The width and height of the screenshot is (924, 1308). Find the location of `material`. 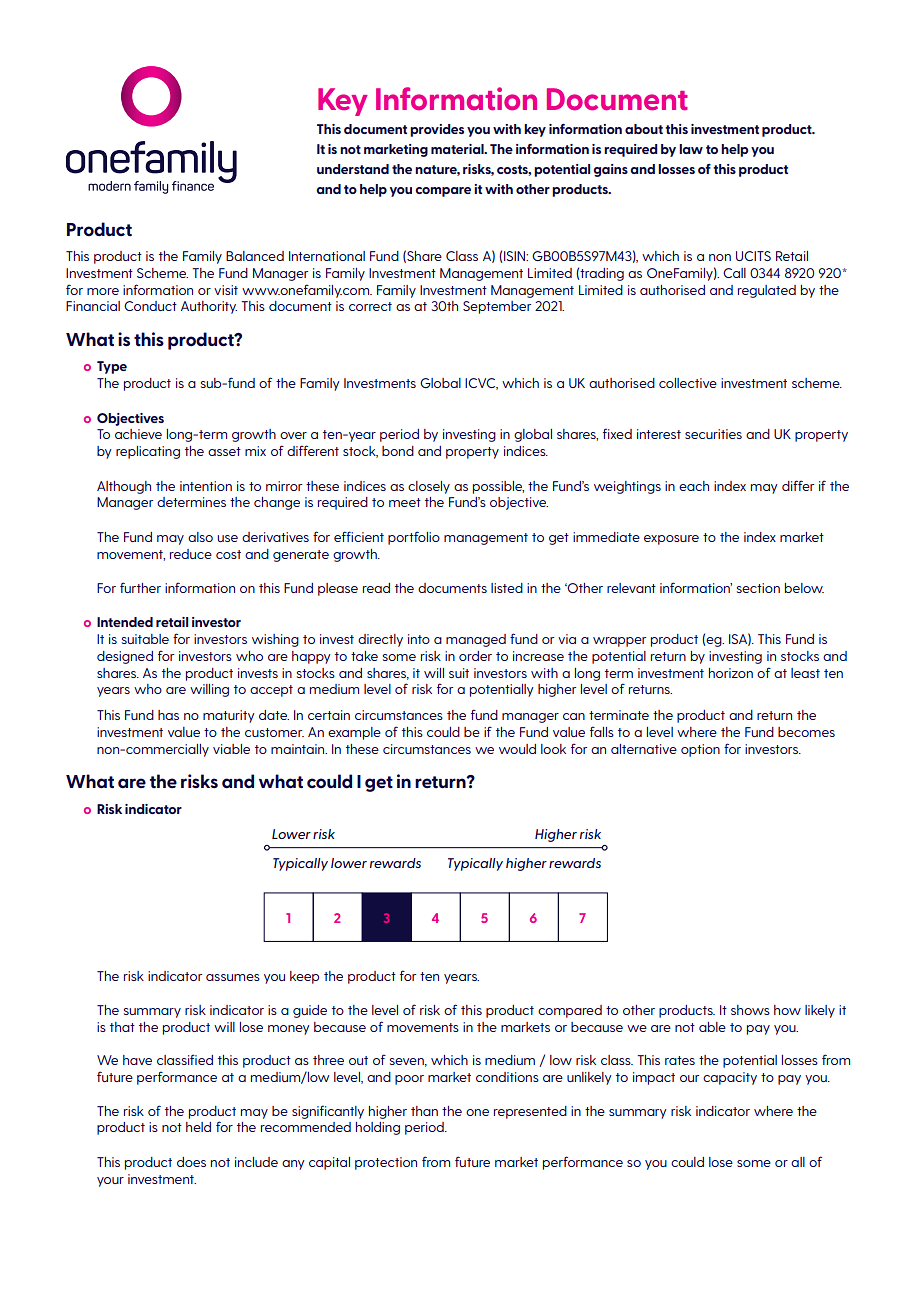

material is located at coordinates (458, 149).
